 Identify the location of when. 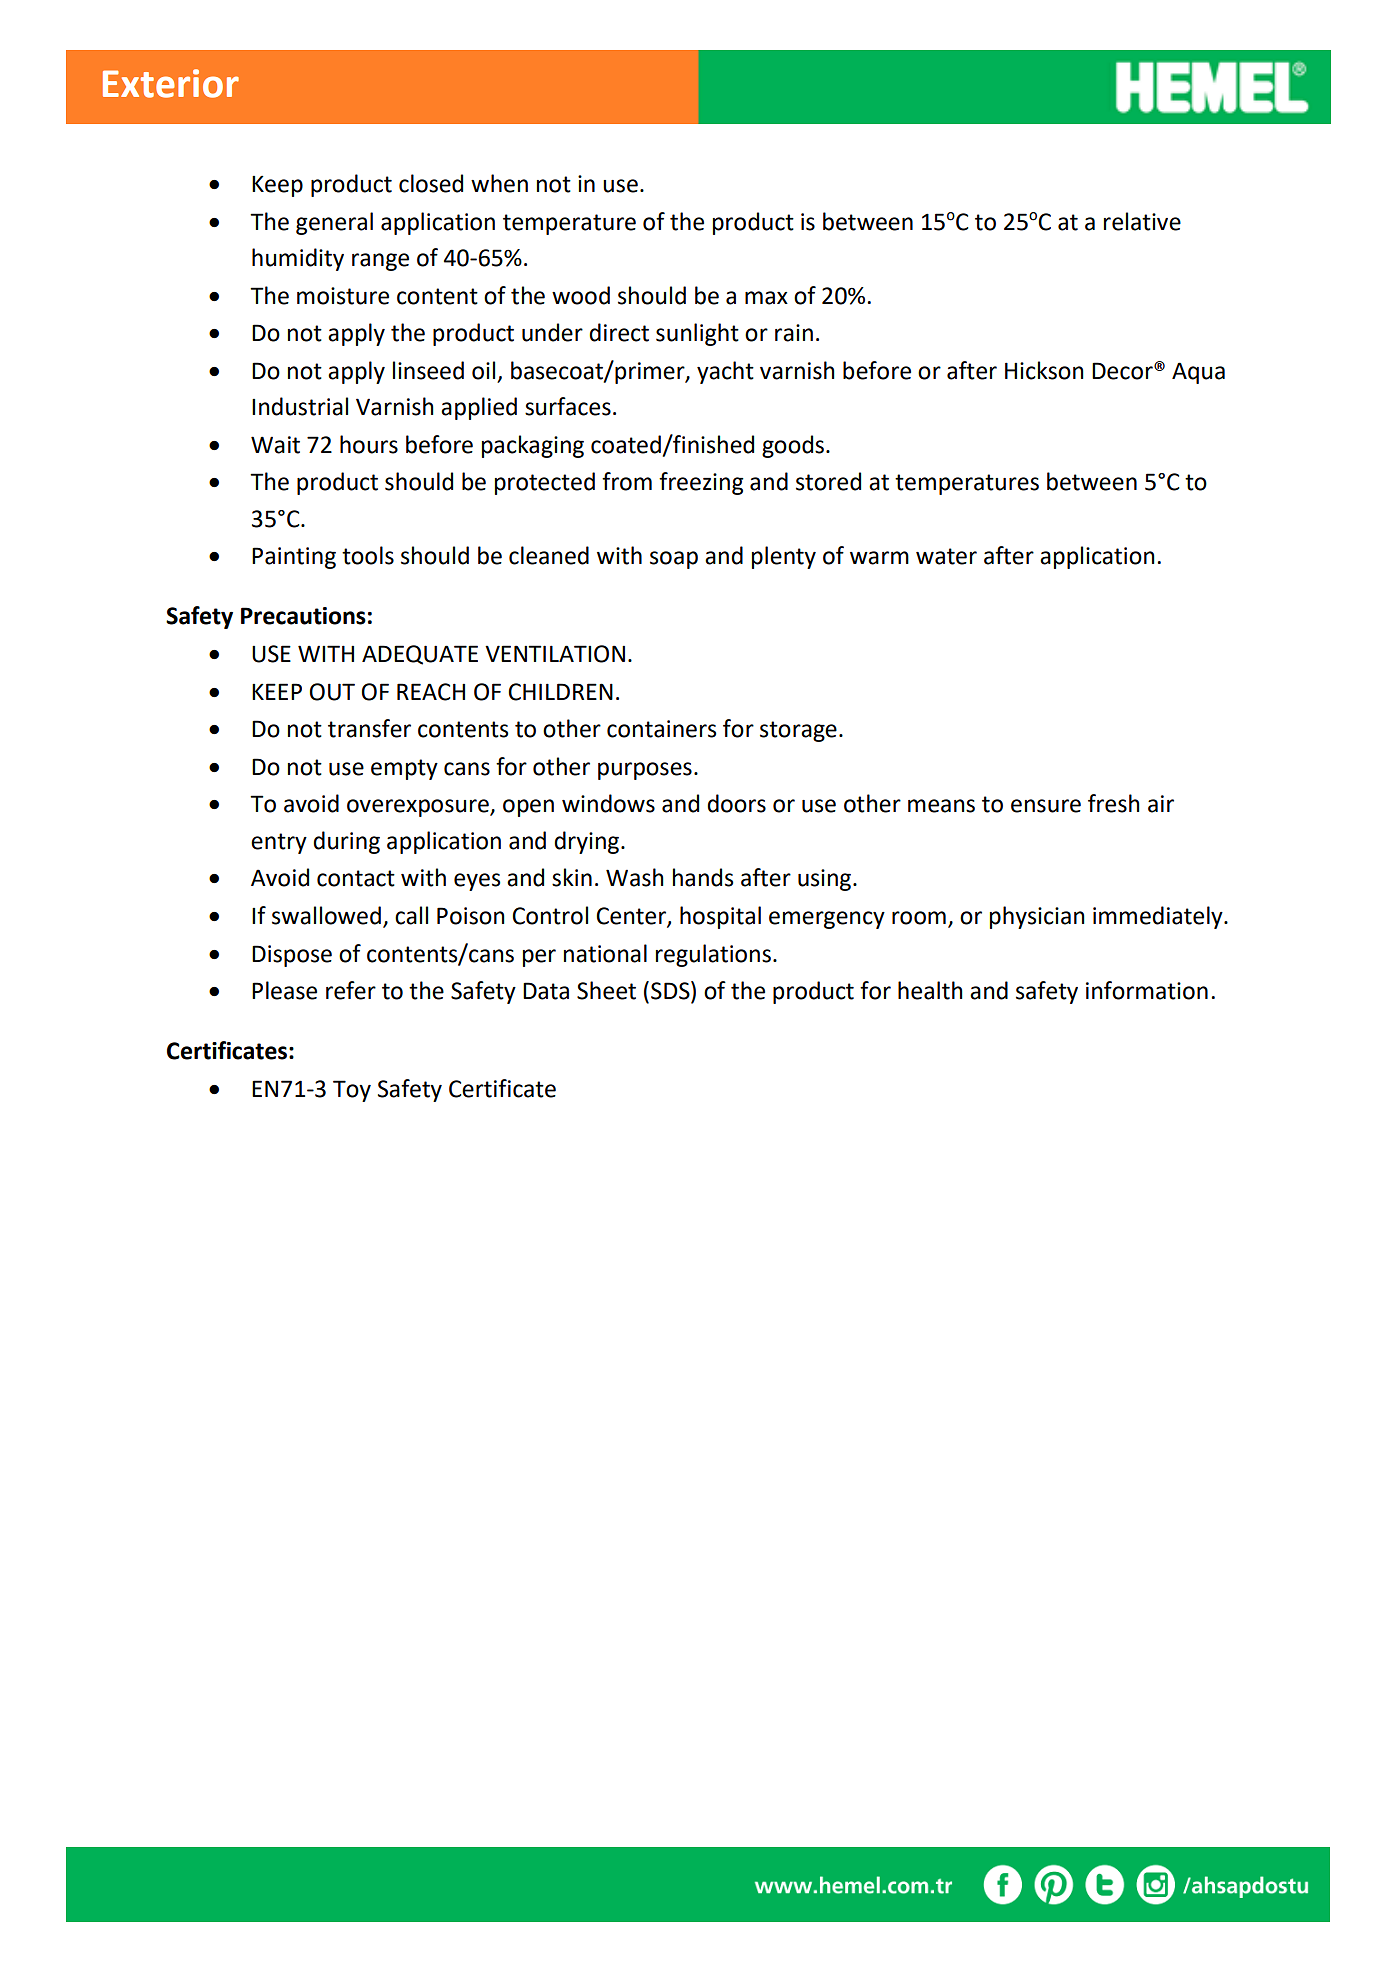
(499, 183).
